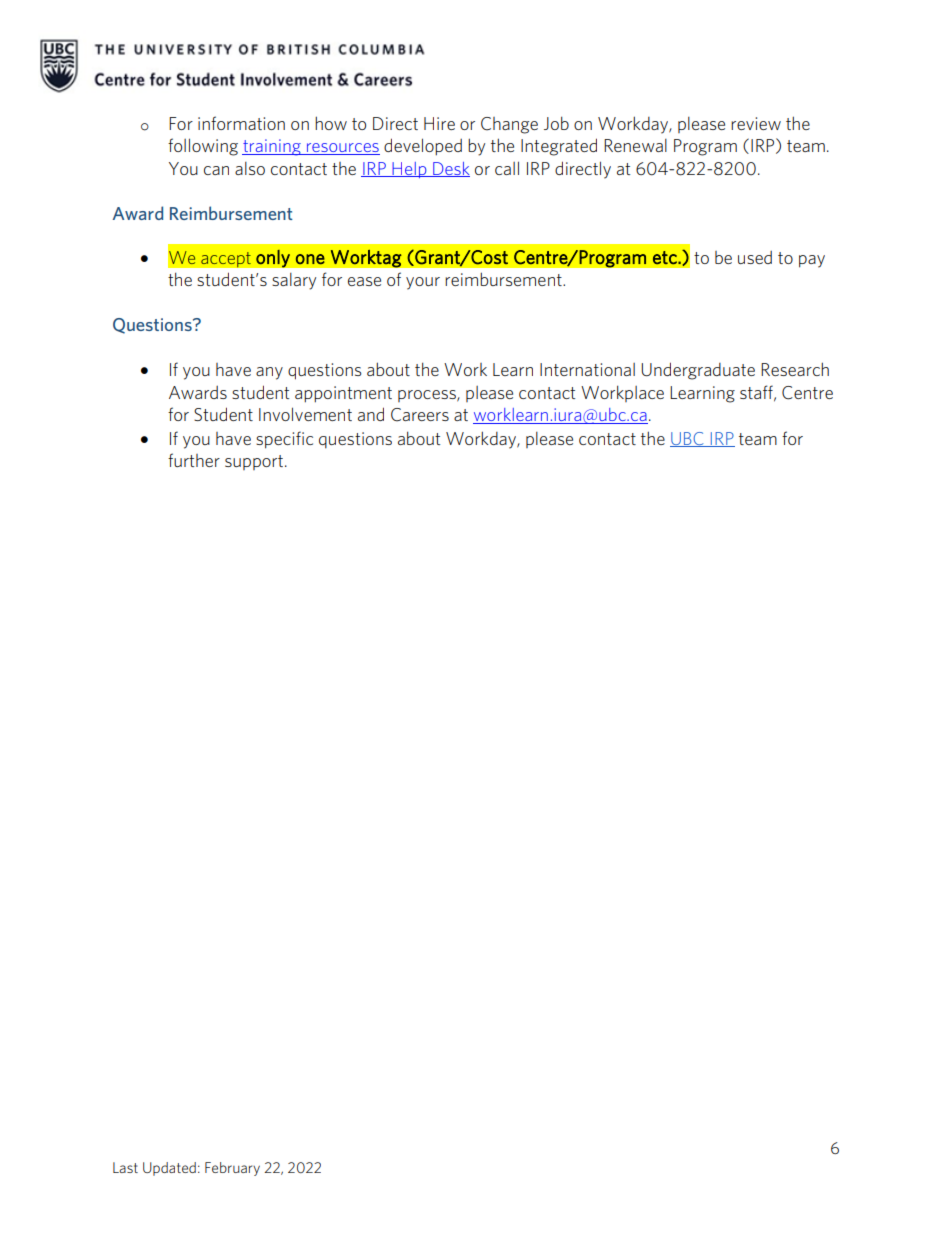 The width and height of the image is (952, 1233). What do you see at coordinates (169, 1169) in the image?
I see `Updated` at bounding box center [169, 1169].
